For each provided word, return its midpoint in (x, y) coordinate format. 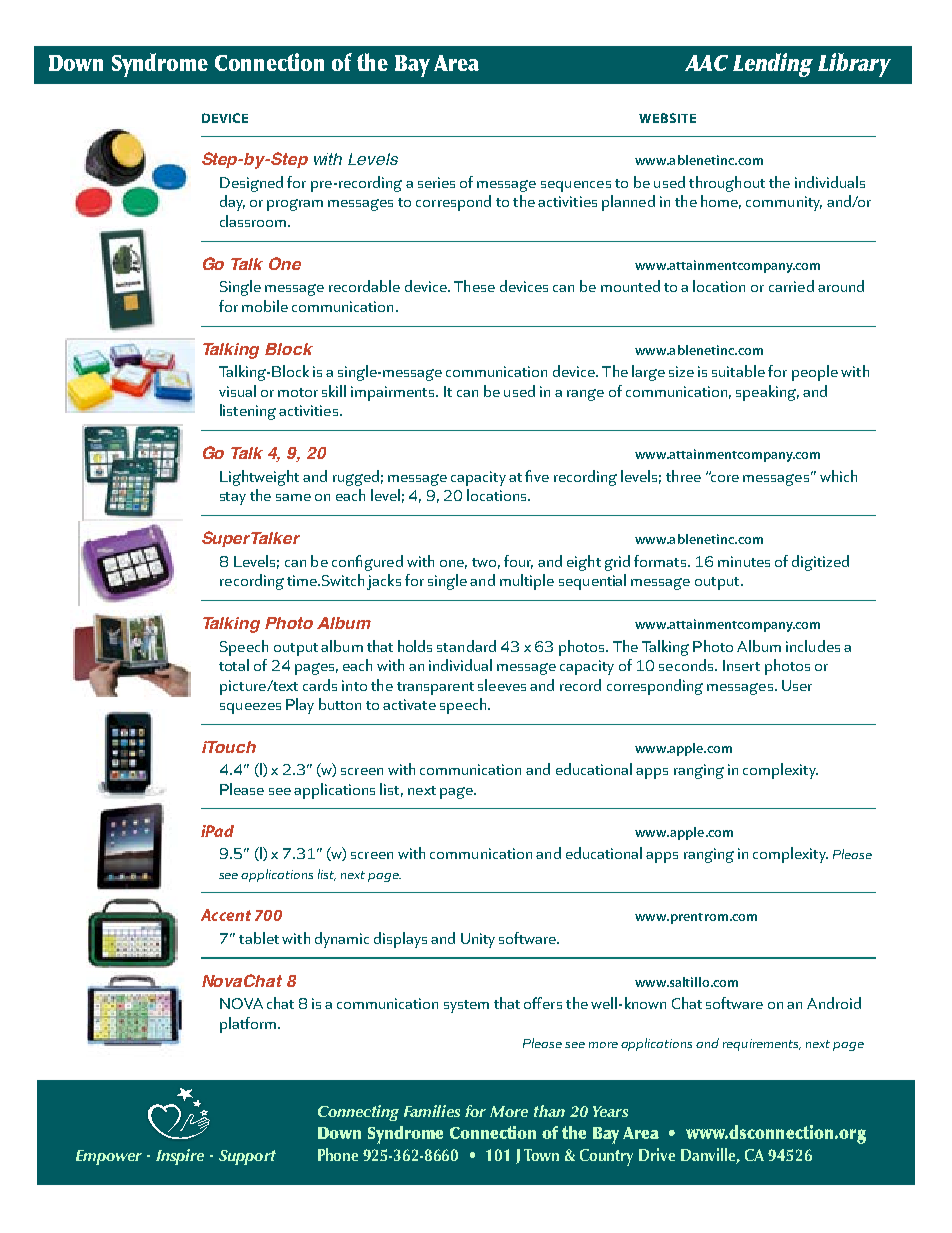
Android (834, 1003)
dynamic (342, 940)
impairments (394, 393)
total (234, 665)
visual (237, 391)
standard (466, 646)
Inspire (180, 1157)
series (436, 182)
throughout (727, 184)
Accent (226, 915)
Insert (741, 665)
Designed (251, 184)
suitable (738, 371)
